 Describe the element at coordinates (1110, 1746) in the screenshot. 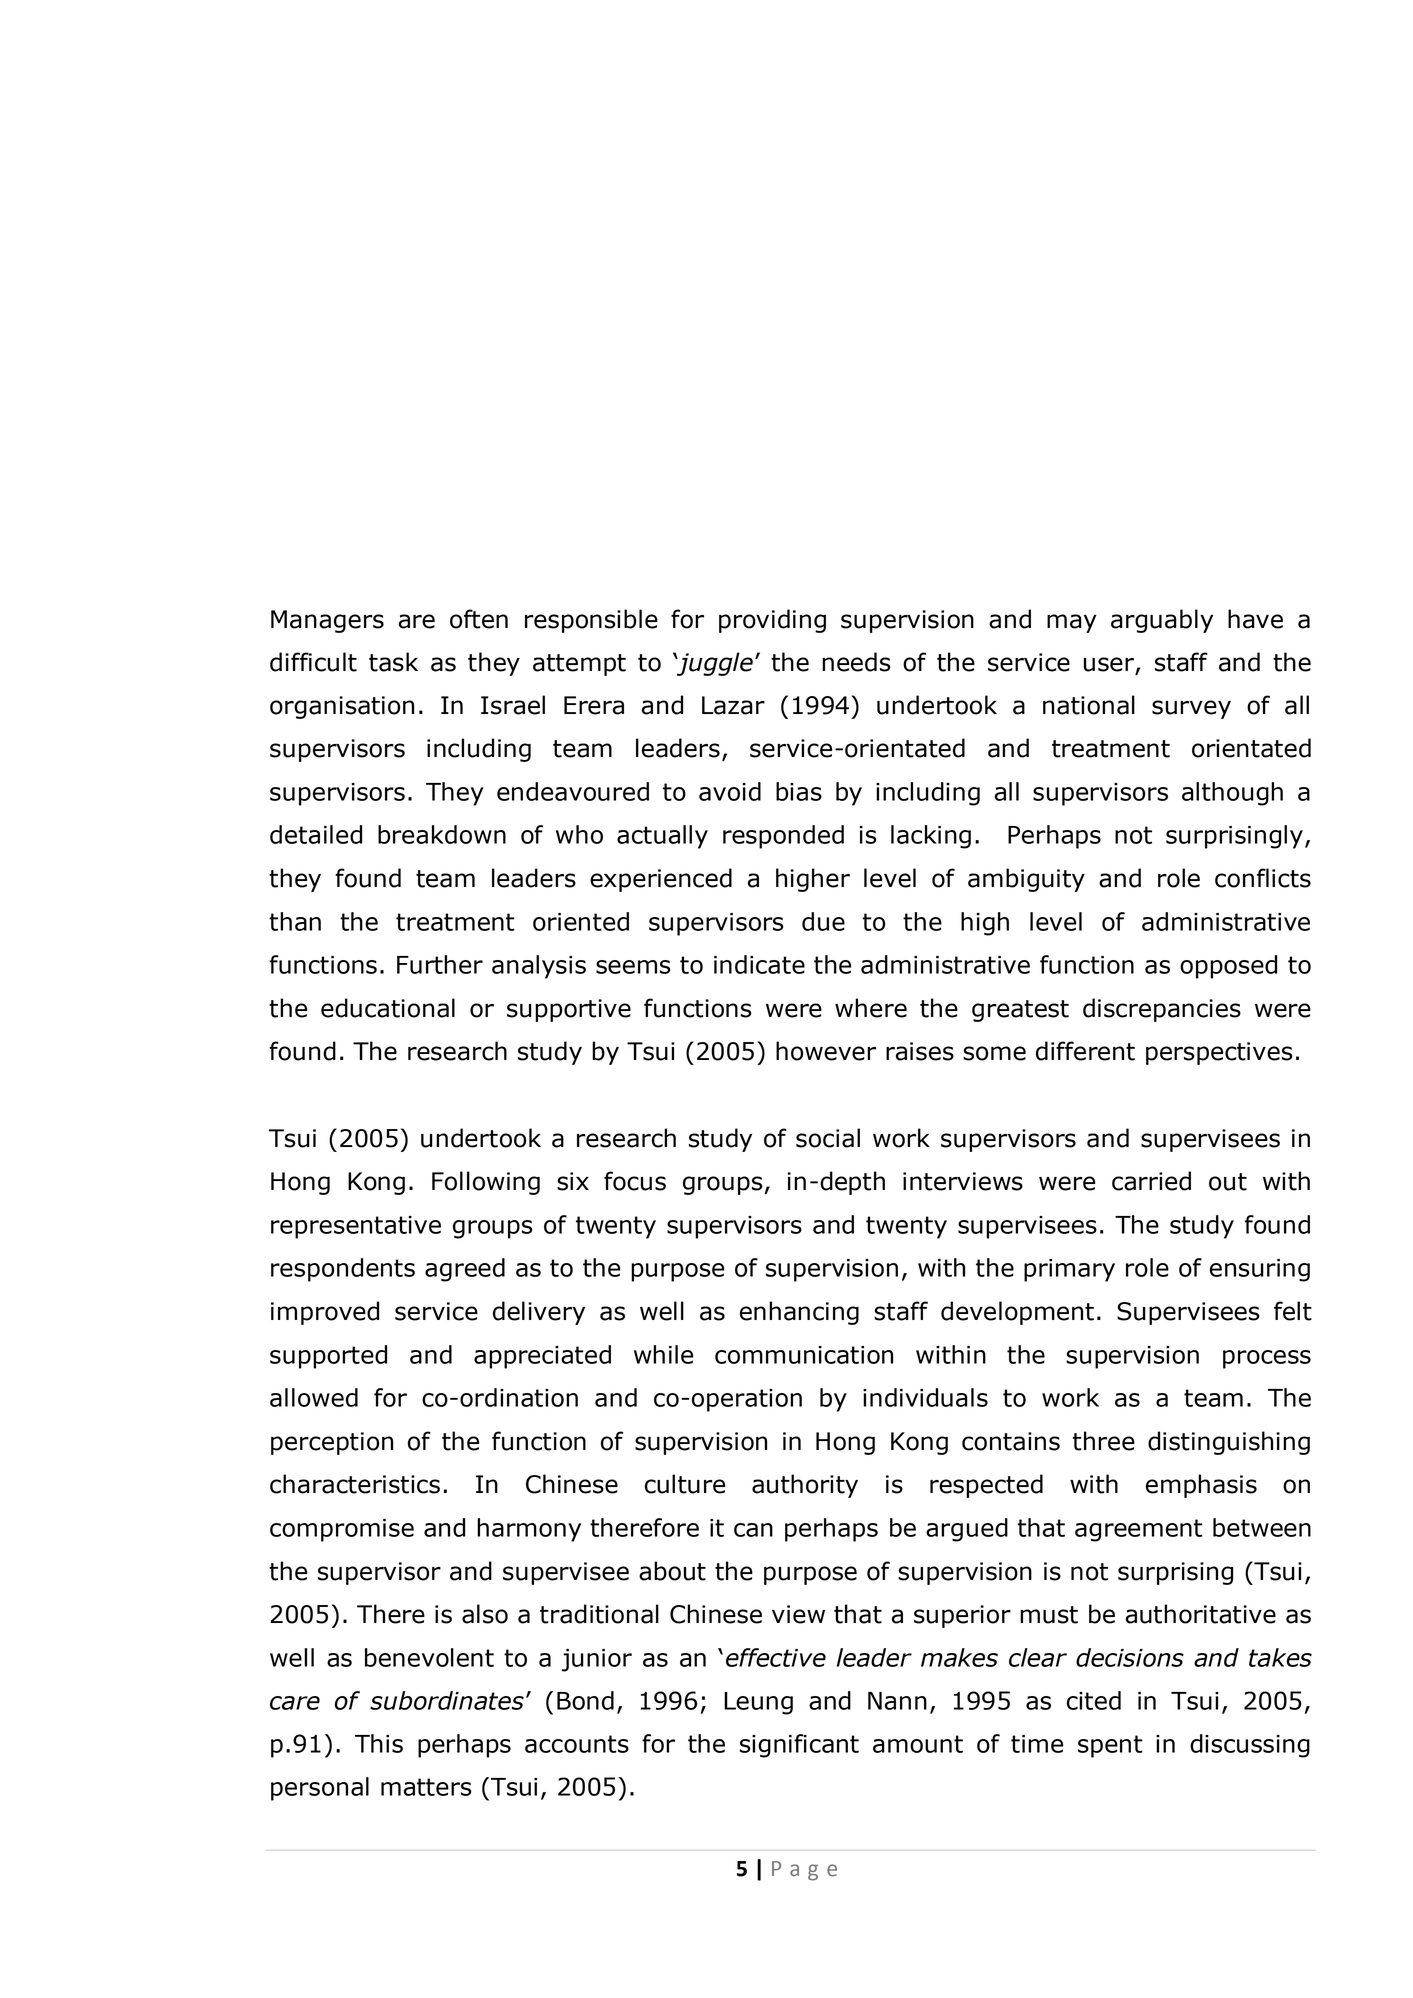

I see `spent` at that location.
